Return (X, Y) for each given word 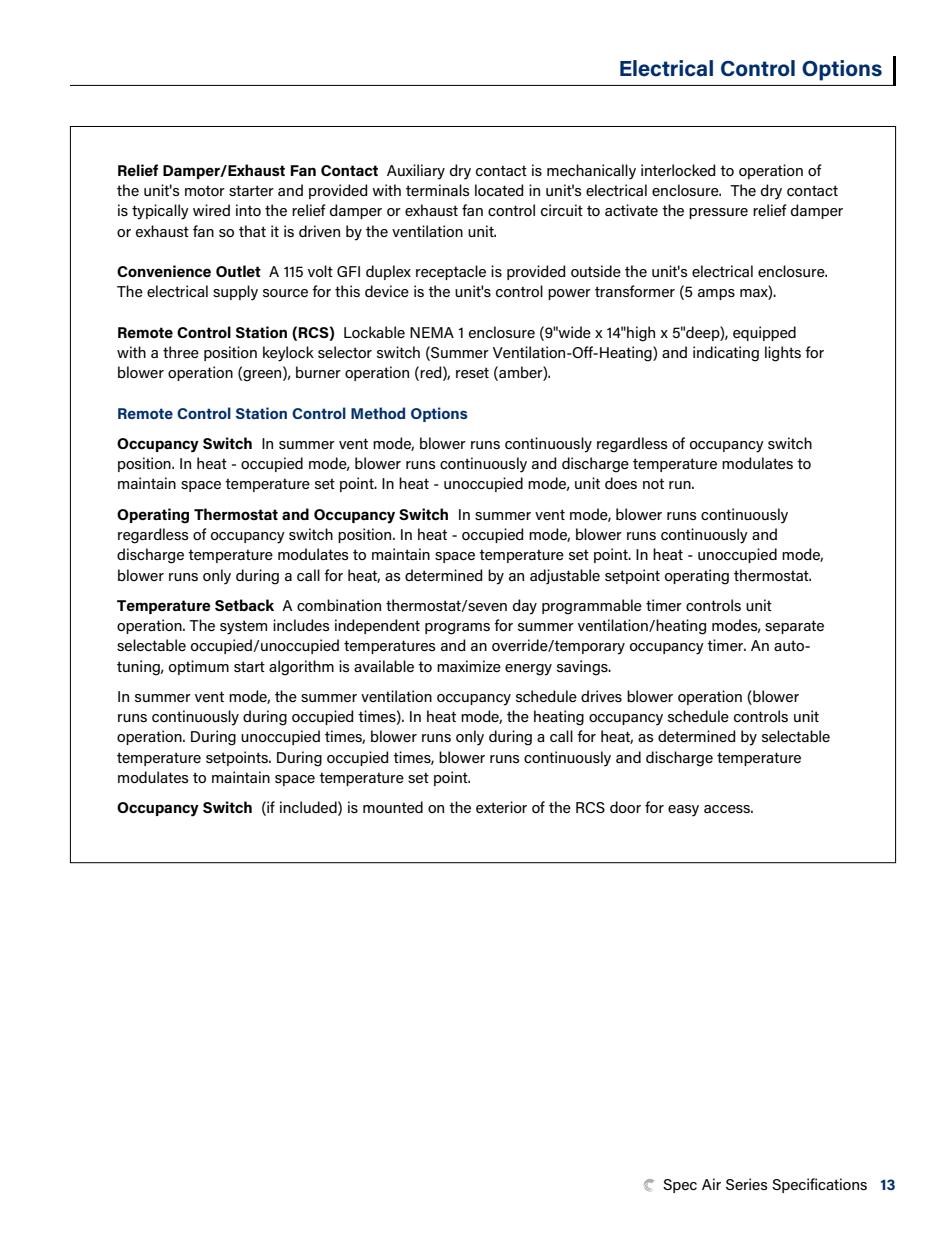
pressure (718, 213)
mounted (393, 807)
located (499, 190)
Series (747, 1184)
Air (711, 1184)
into (248, 210)
